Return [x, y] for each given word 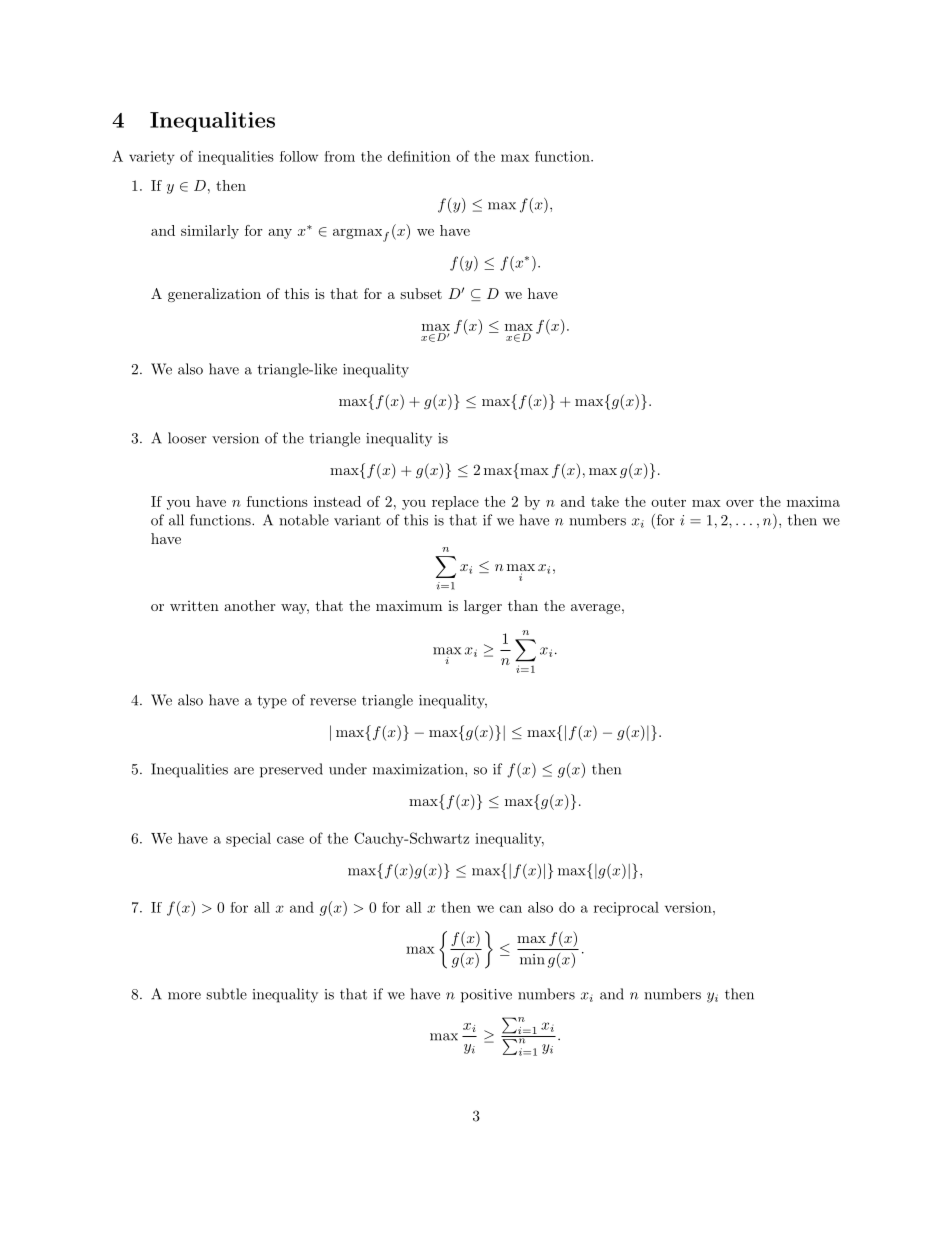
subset [421, 293]
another [249, 605]
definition [419, 156]
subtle [226, 994]
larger [483, 607]
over [740, 503]
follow [299, 156]
